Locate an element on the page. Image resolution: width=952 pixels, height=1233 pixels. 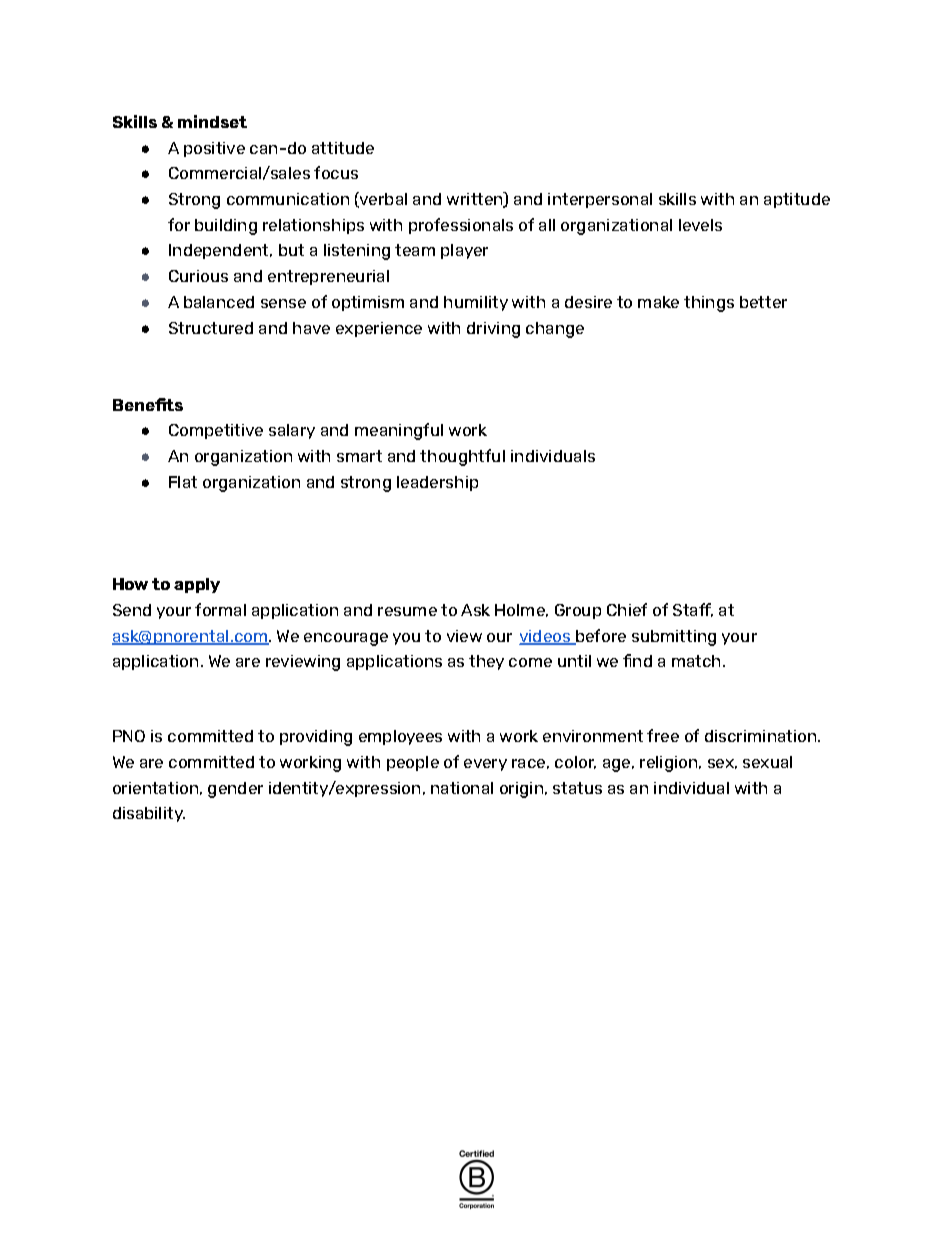
national is located at coordinates (462, 788).
